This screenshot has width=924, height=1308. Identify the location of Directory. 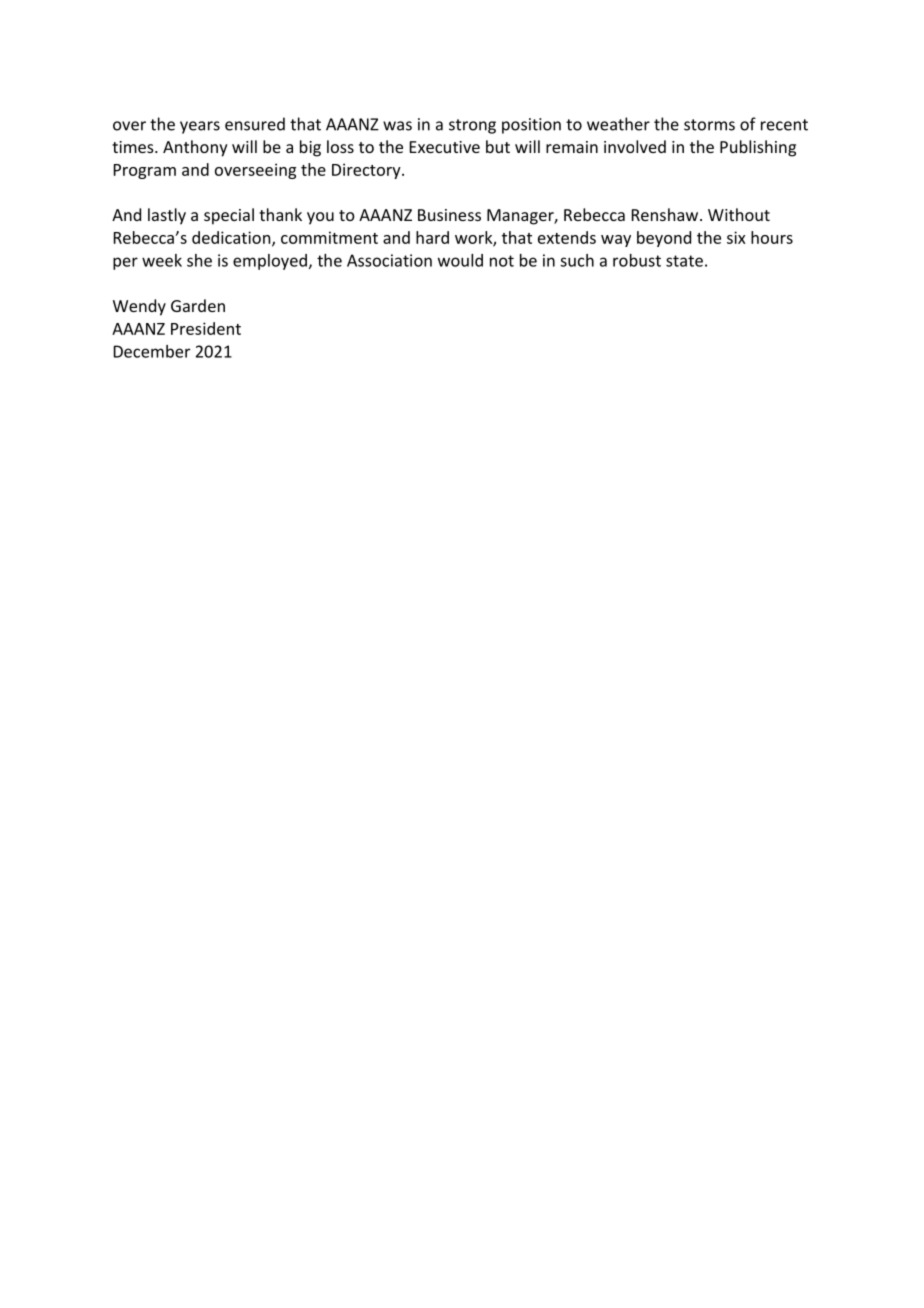
(367, 171).
